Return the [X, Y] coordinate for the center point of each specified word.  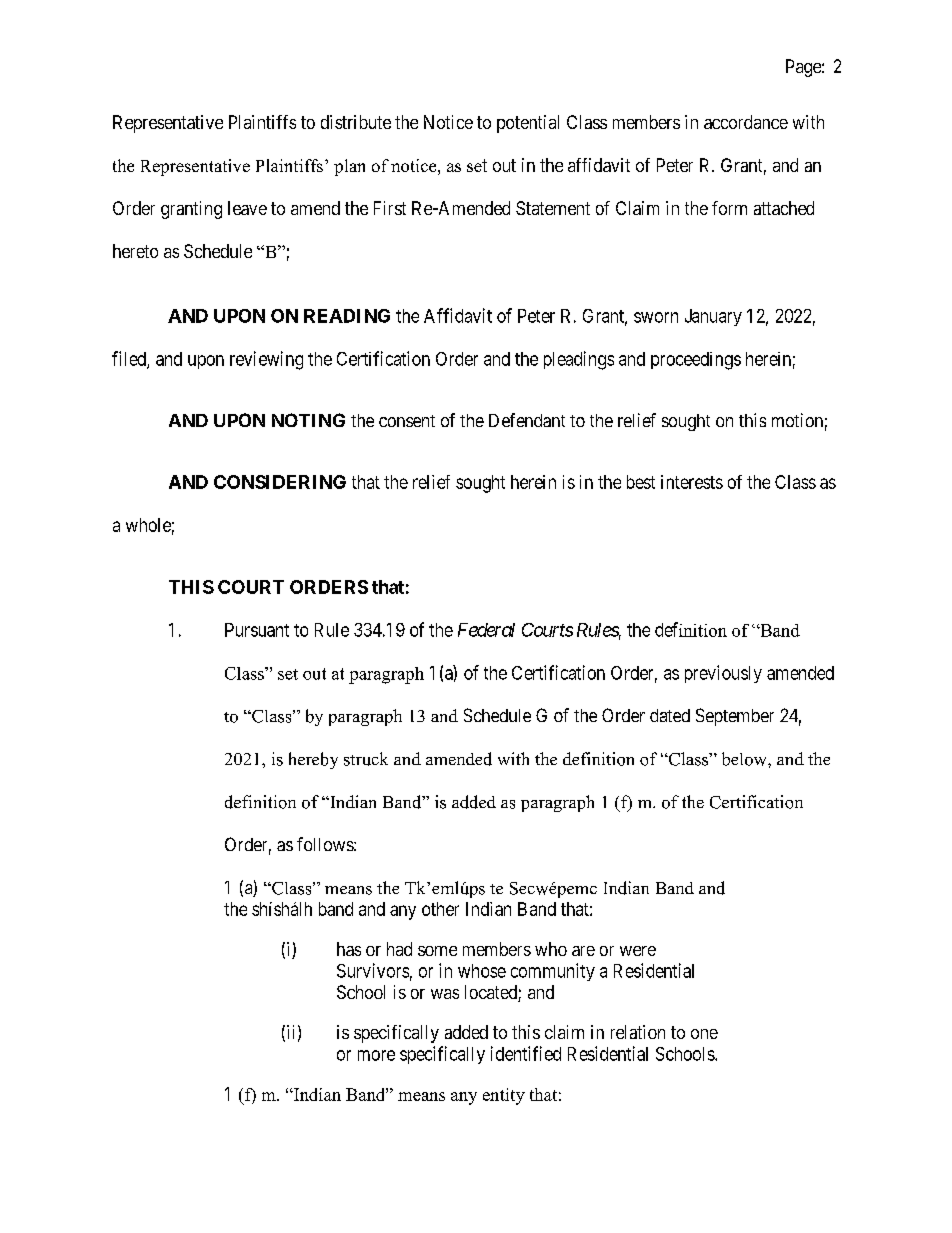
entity [504, 1096]
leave [247, 208]
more [376, 1055]
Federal [486, 630]
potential [528, 124]
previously [723, 674]
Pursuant [257, 630]
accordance [746, 122]
